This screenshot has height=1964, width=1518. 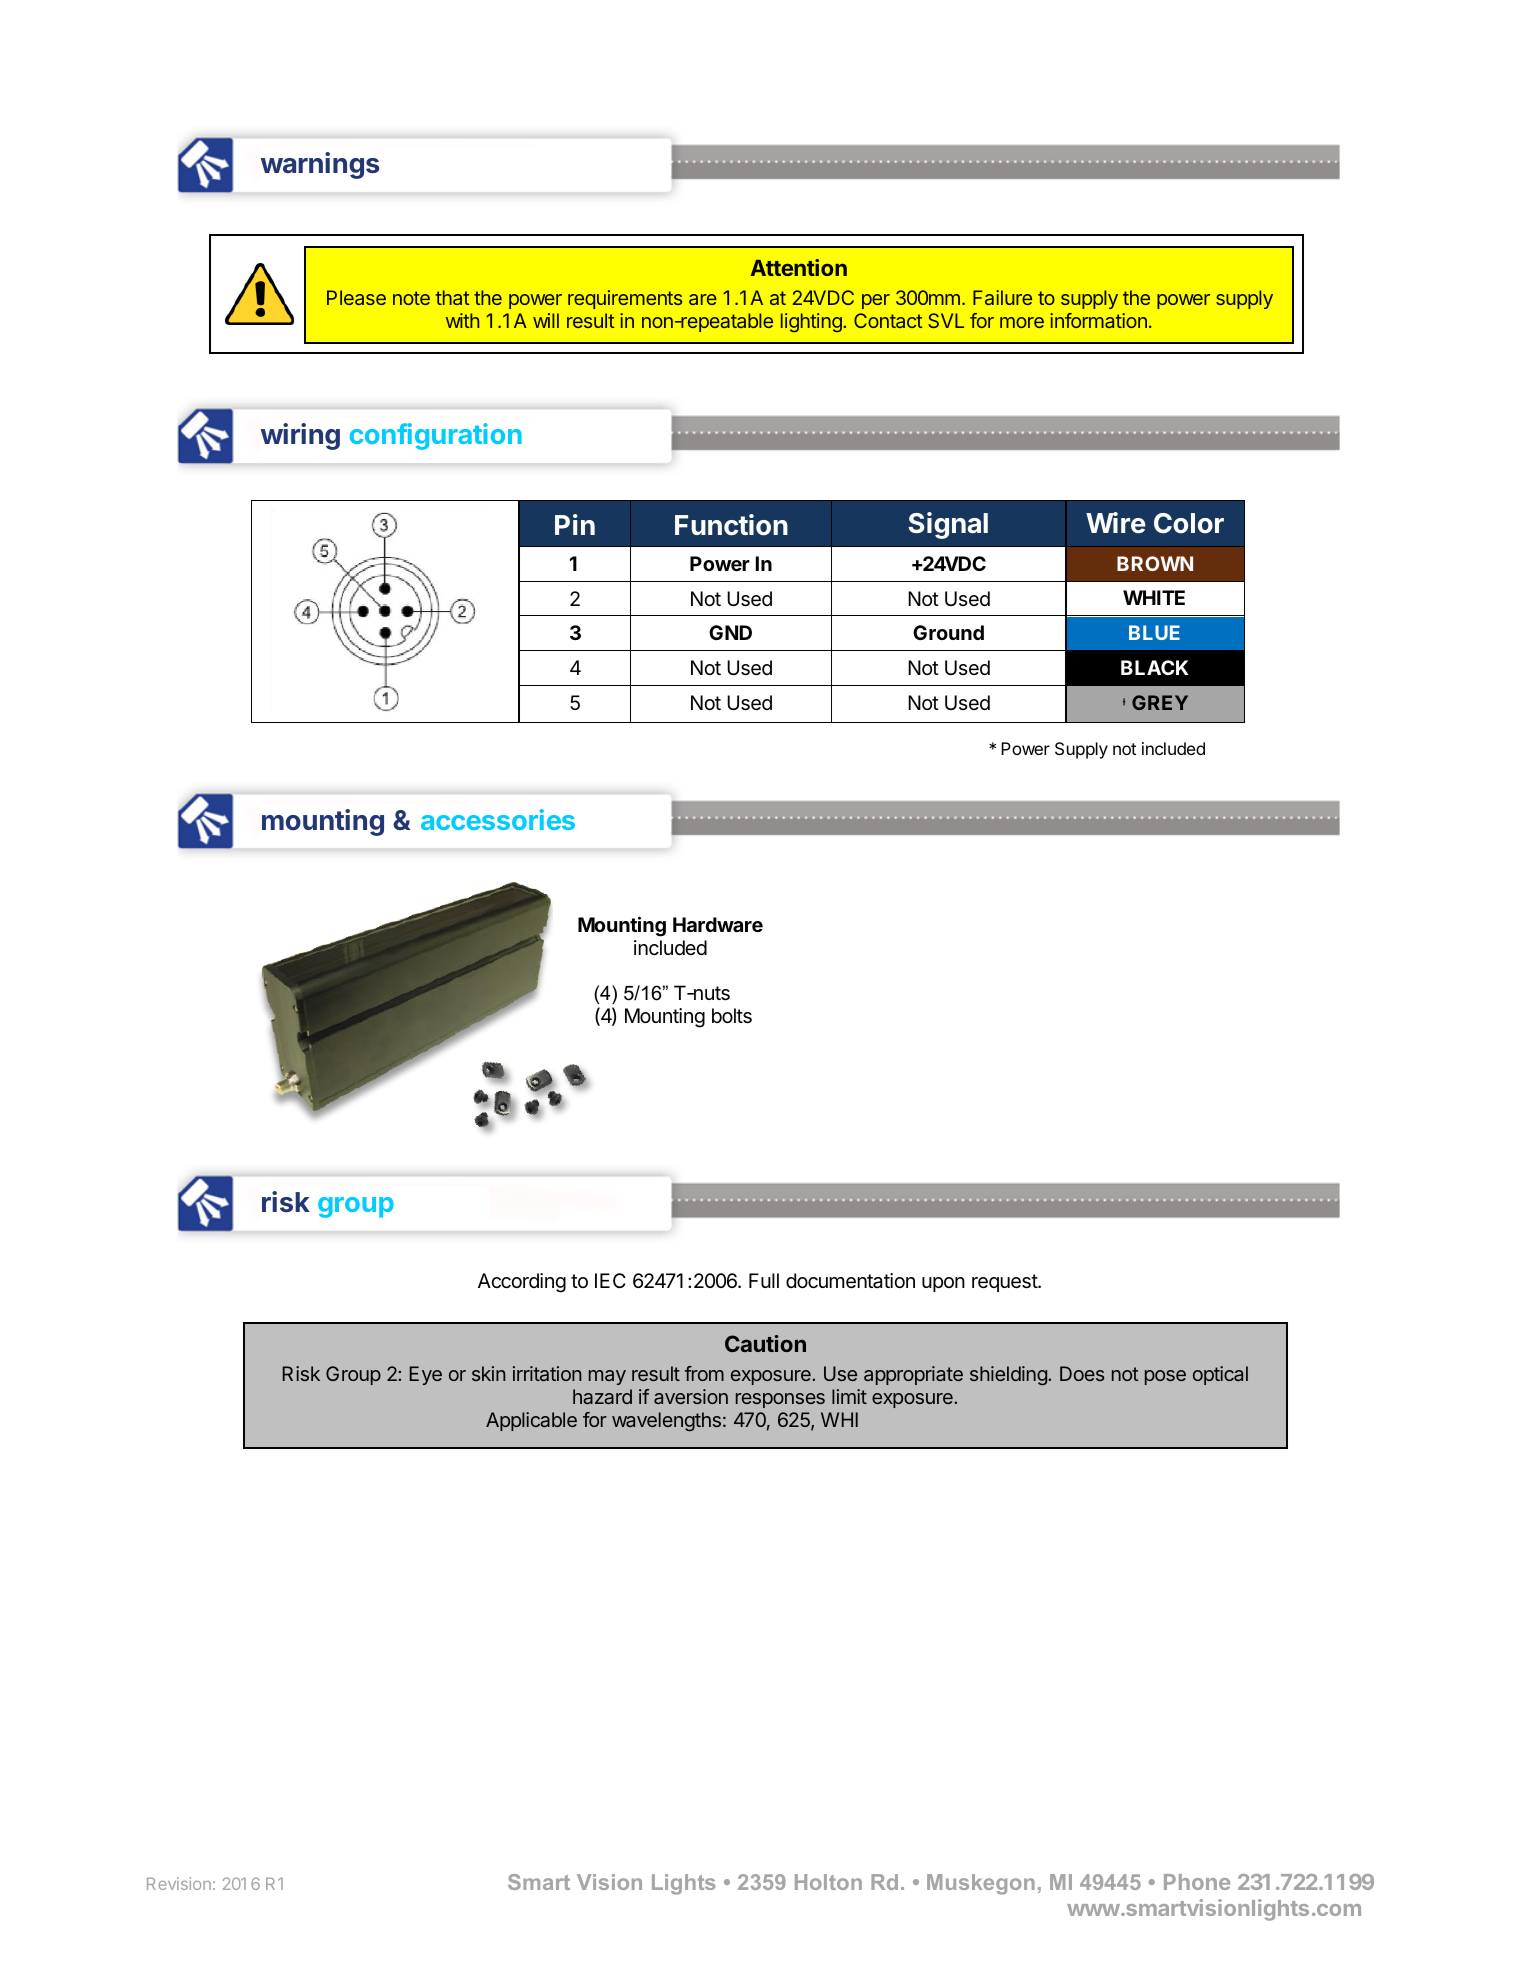 What do you see at coordinates (732, 1016) in the screenshot?
I see `bolts` at bounding box center [732, 1016].
